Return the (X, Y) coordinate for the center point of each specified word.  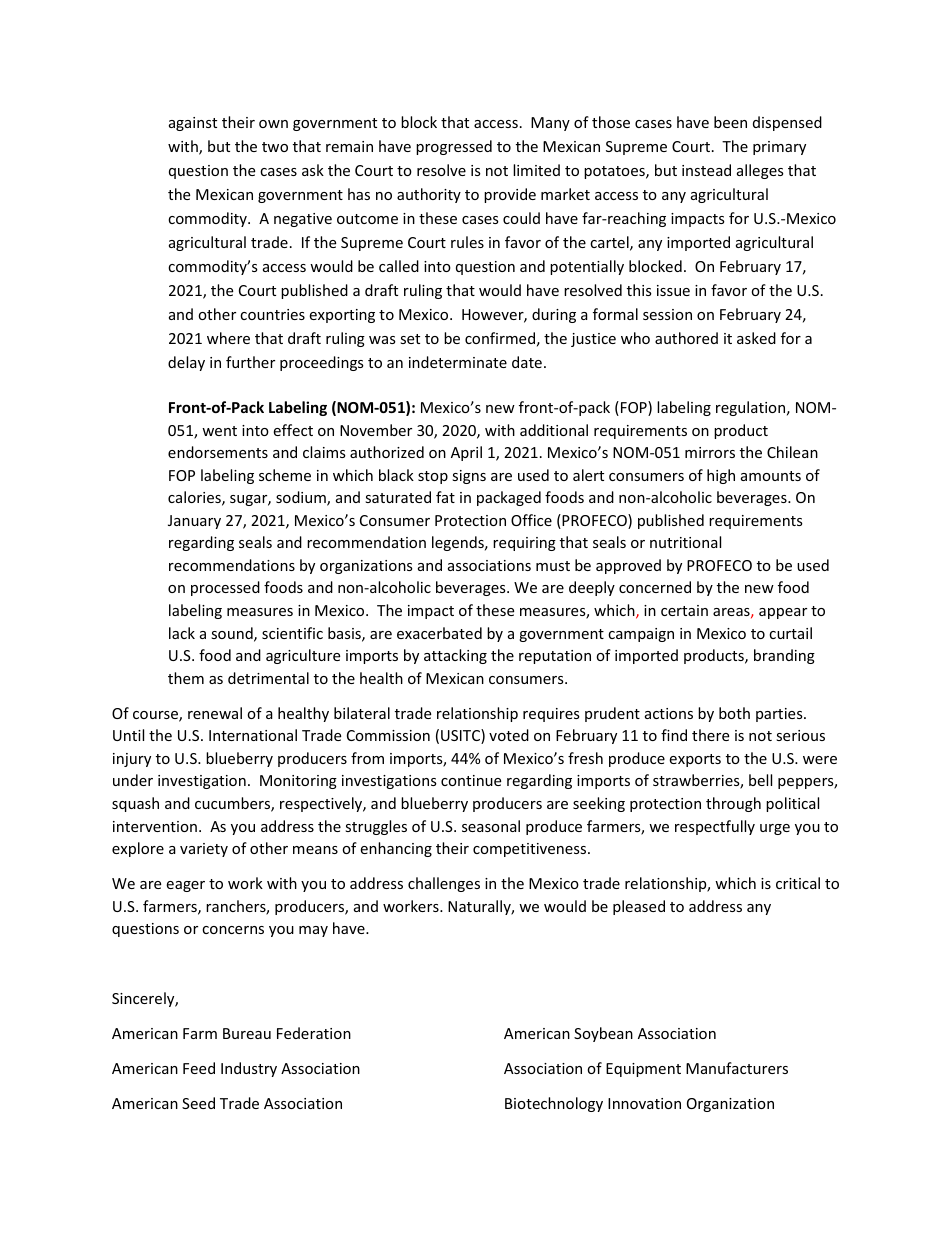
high (721, 476)
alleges (760, 171)
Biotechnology (554, 1104)
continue (471, 780)
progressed (454, 147)
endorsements (218, 452)
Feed (199, 1068)
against (193, 124)
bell (760, 780)
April (466, 453)
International (253, 735)
